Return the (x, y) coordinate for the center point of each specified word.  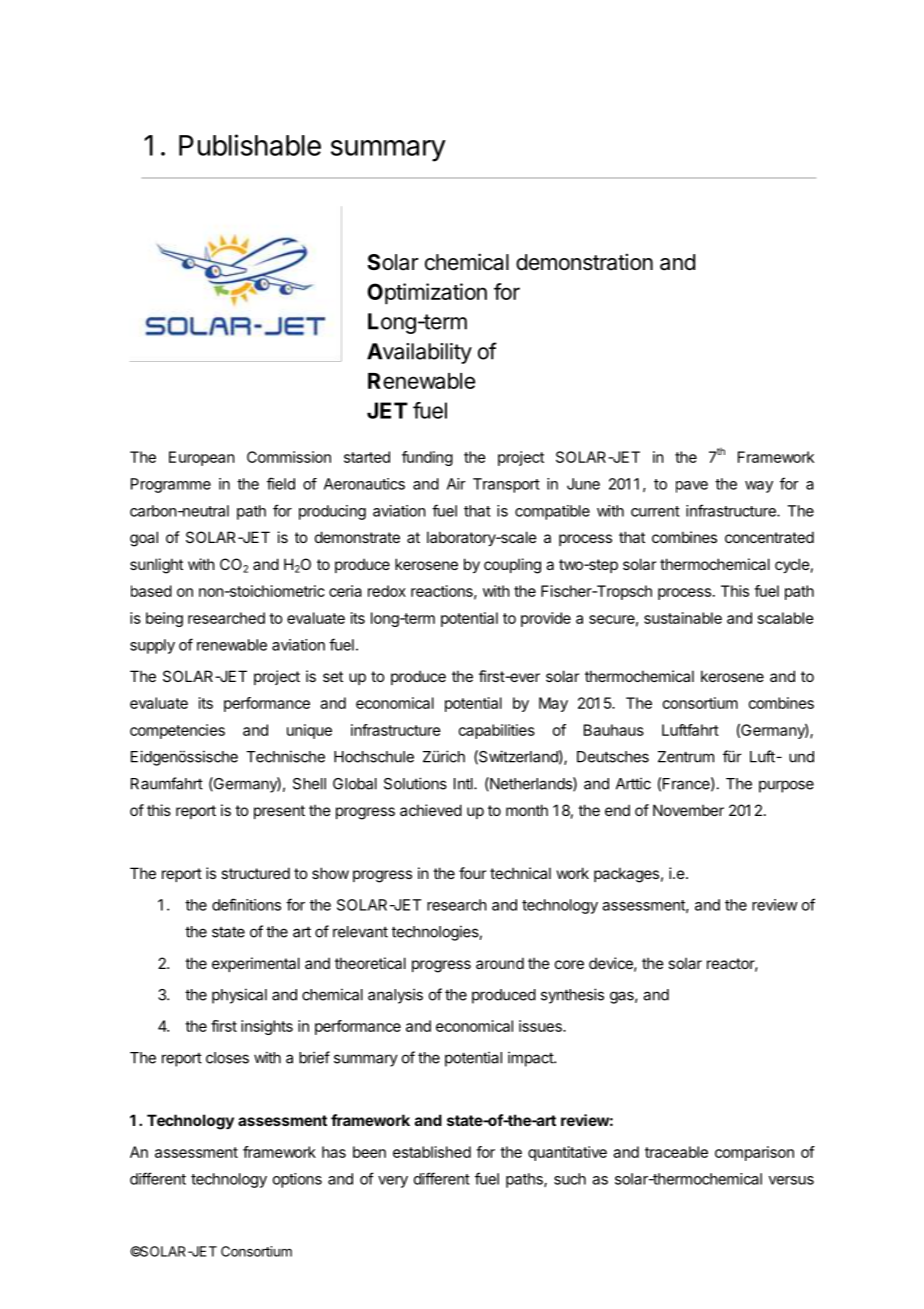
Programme (171, 485)
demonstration (584, 262)
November (688, 810)
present (279, 812)
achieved (431, 810)
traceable (676, 1152)
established (432, 1152)
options (297, 1180)
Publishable (250, 145)
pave (692, 487)
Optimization (427, 294)
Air (456, 484)
